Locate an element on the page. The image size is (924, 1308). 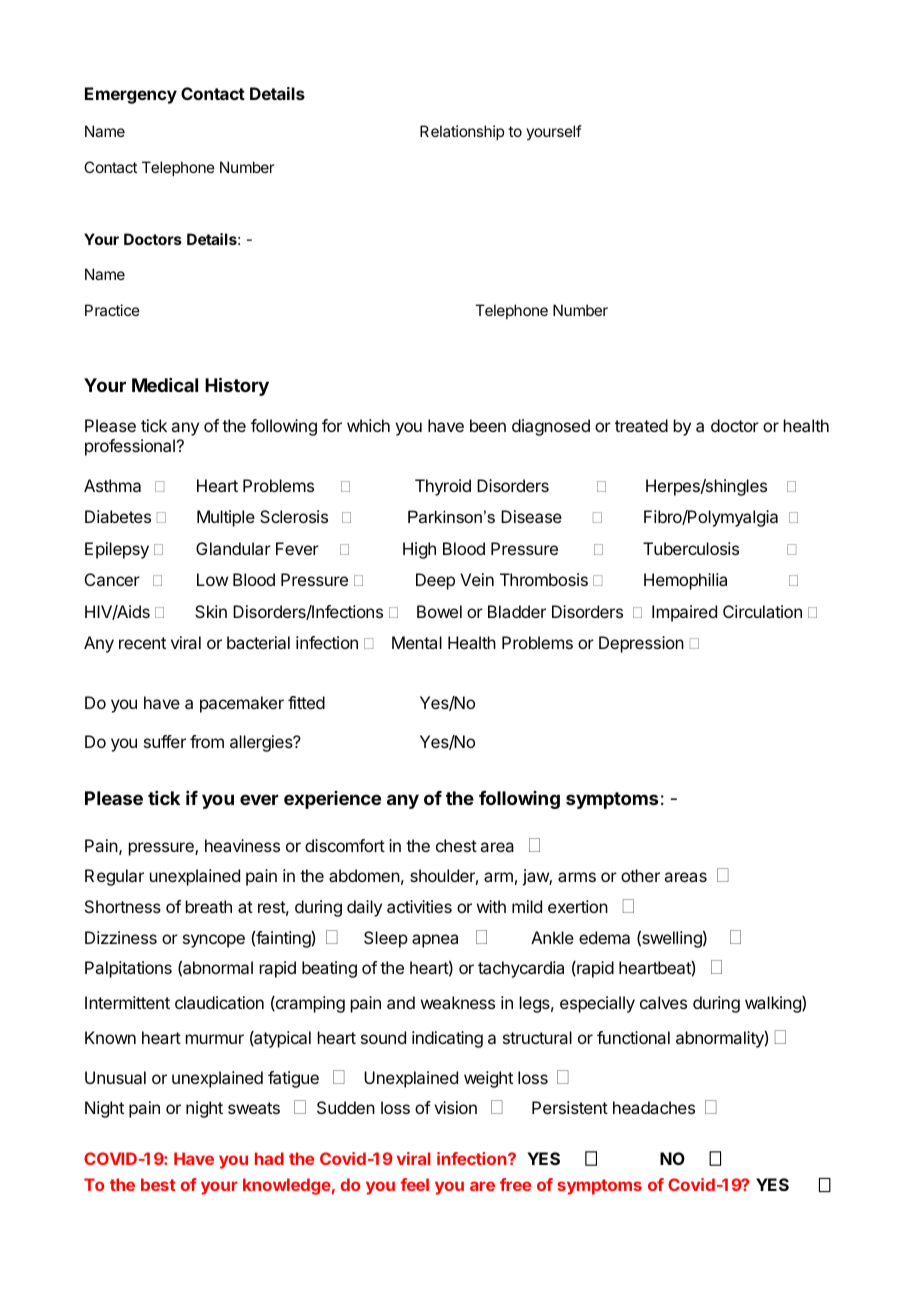
Mental is located at coordinates (417, 642).
